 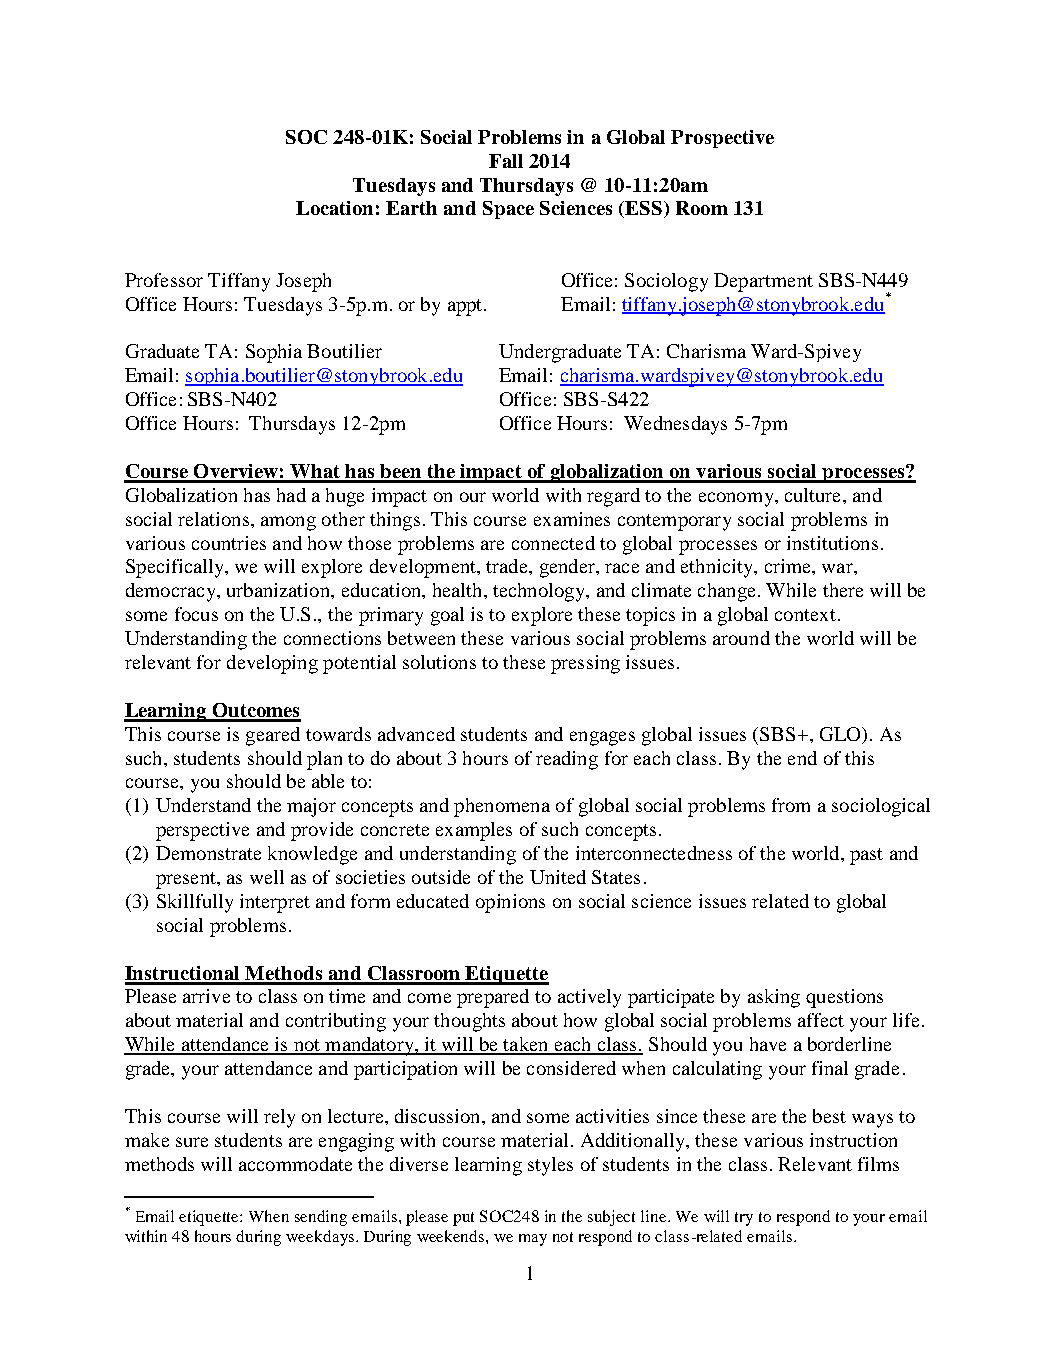 What do you see at coordinates (814, 495) in the image?
I see `culture` at bounding box center [814, 495].
